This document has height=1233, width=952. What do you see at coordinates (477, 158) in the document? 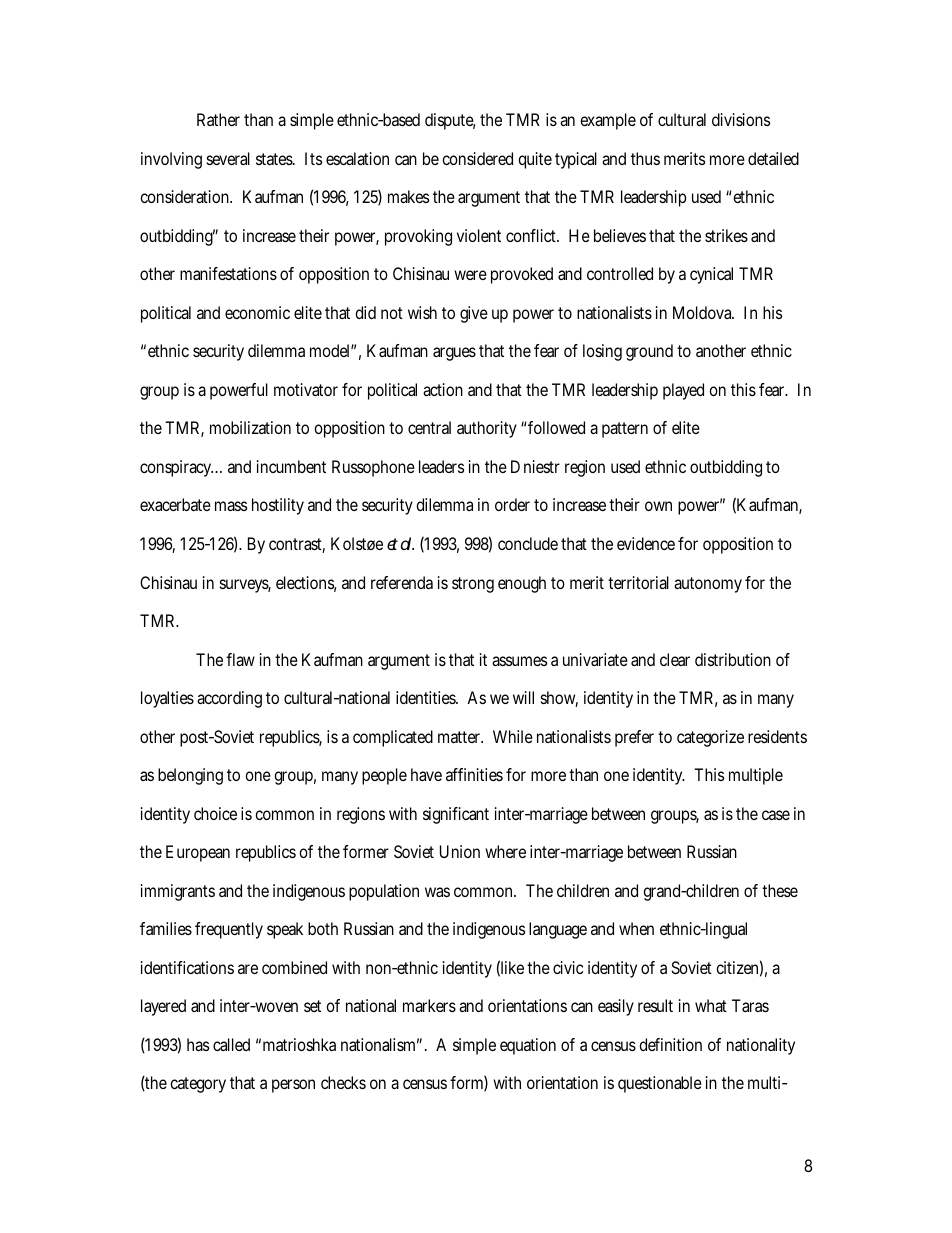
I see `considered` at bounding box center [477, 158].
